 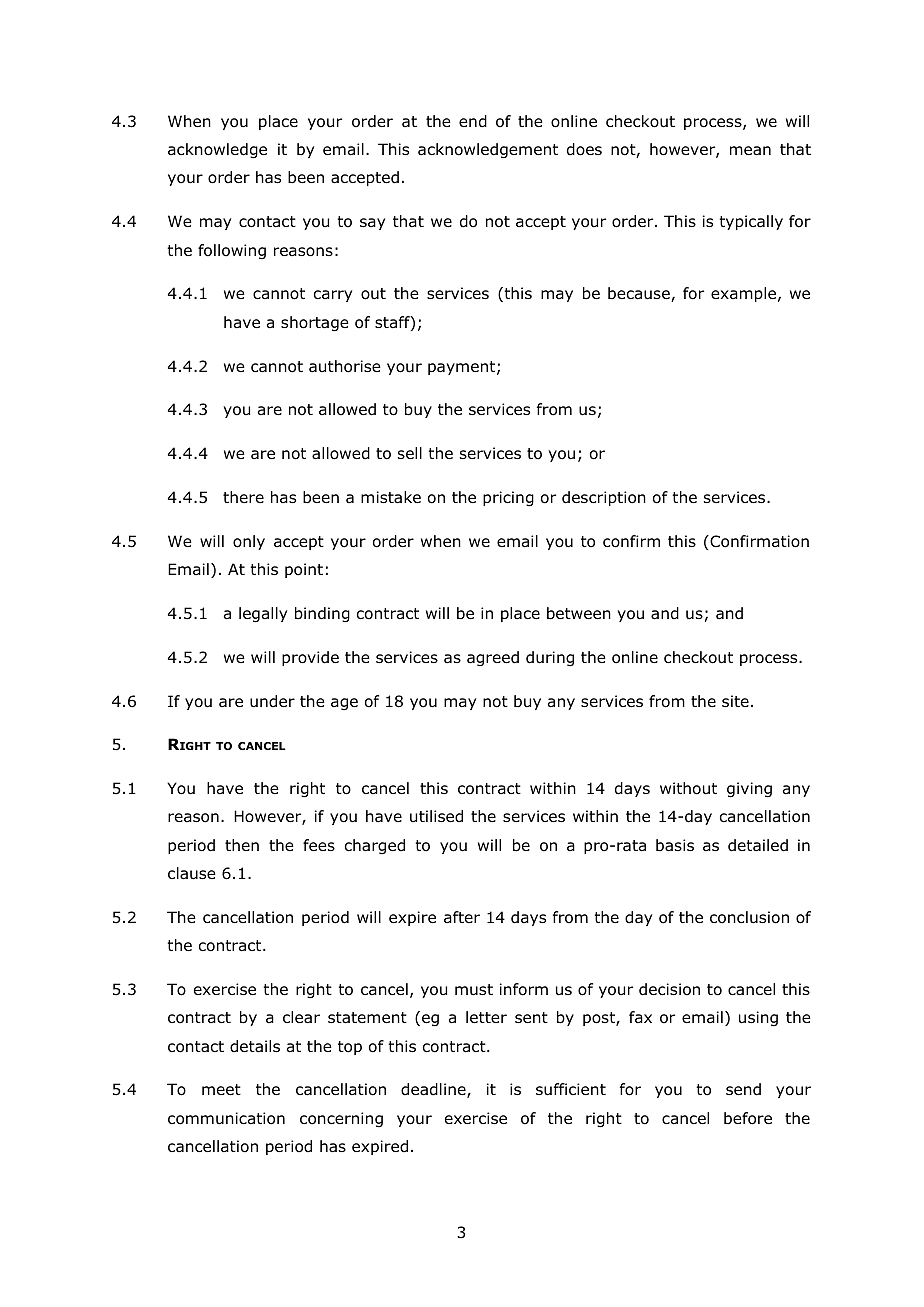 I want to click on deadline, so click(x=434, y=1090).
